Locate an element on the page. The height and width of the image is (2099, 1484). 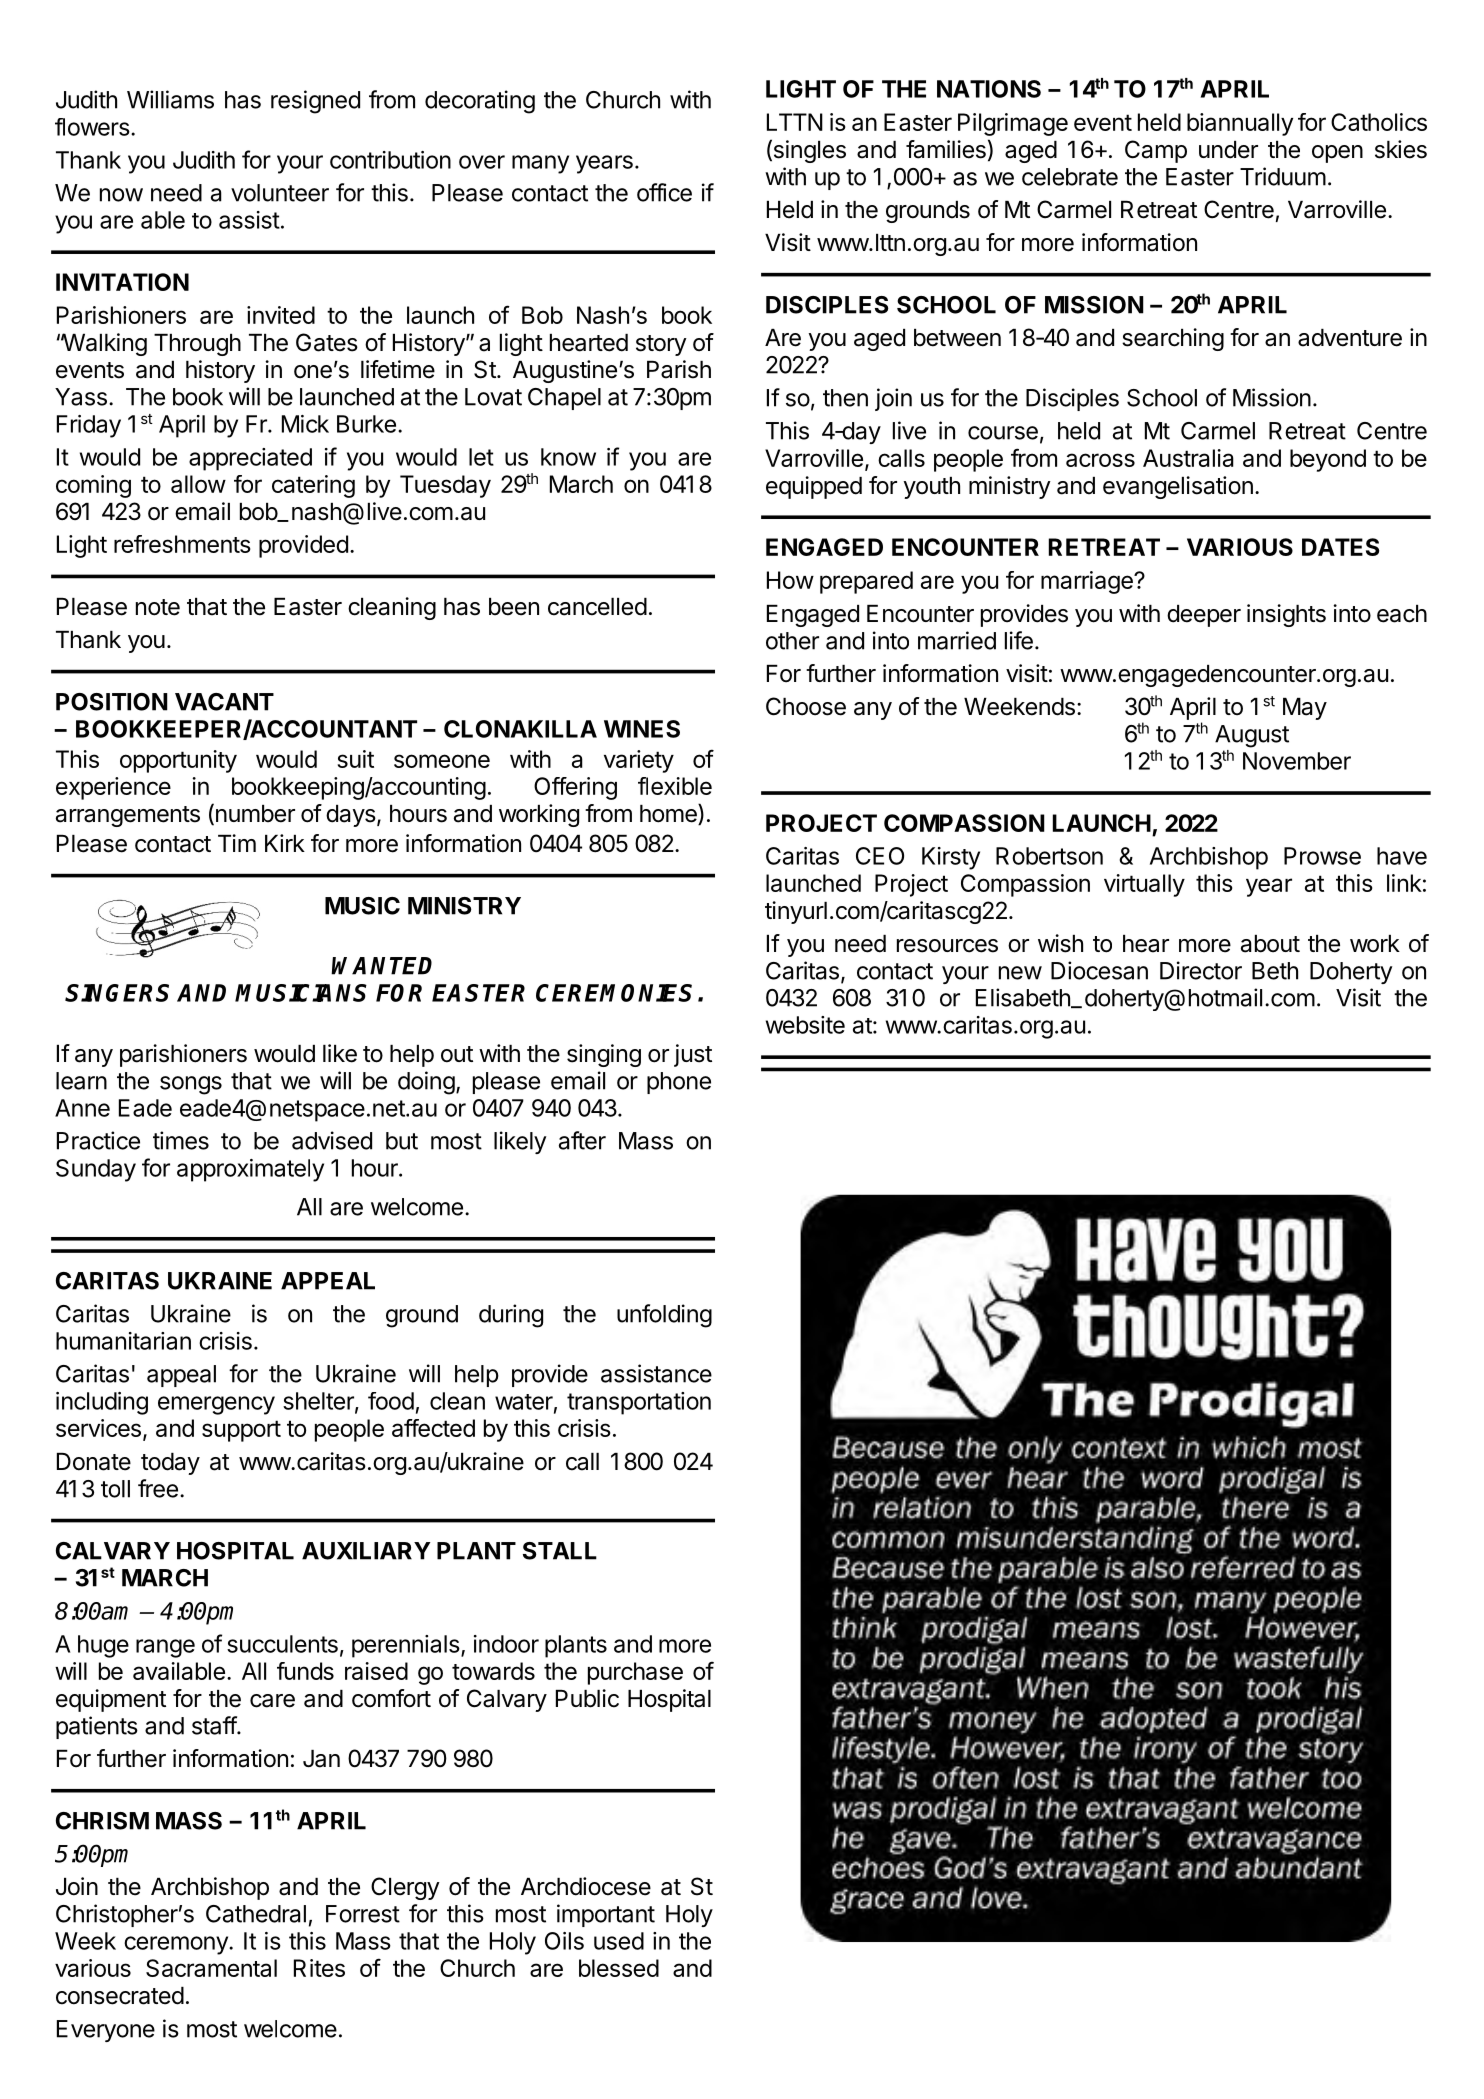
volunteer is located at coordinates (280, 193).
